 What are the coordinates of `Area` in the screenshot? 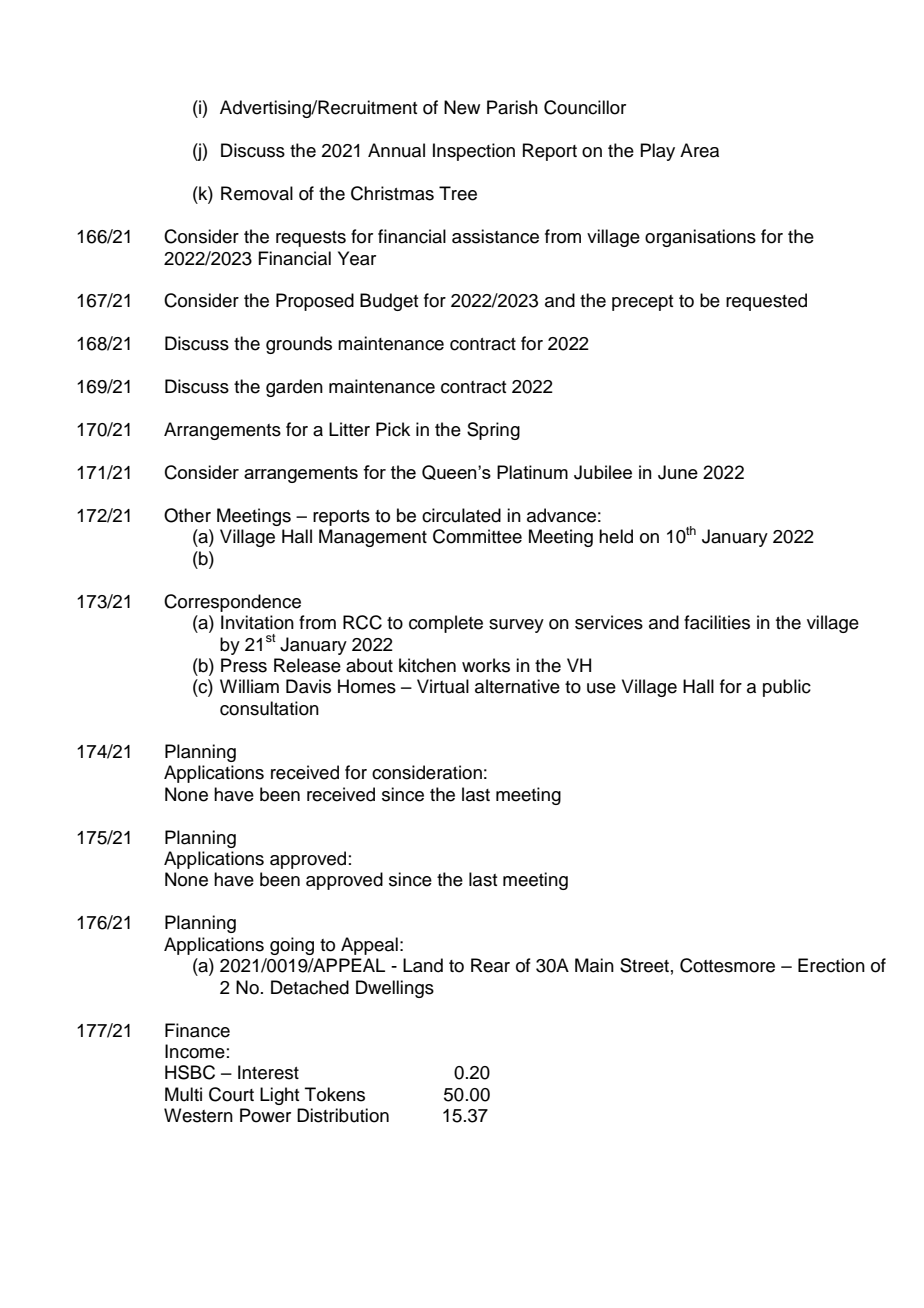 It's located at (699, 150).
